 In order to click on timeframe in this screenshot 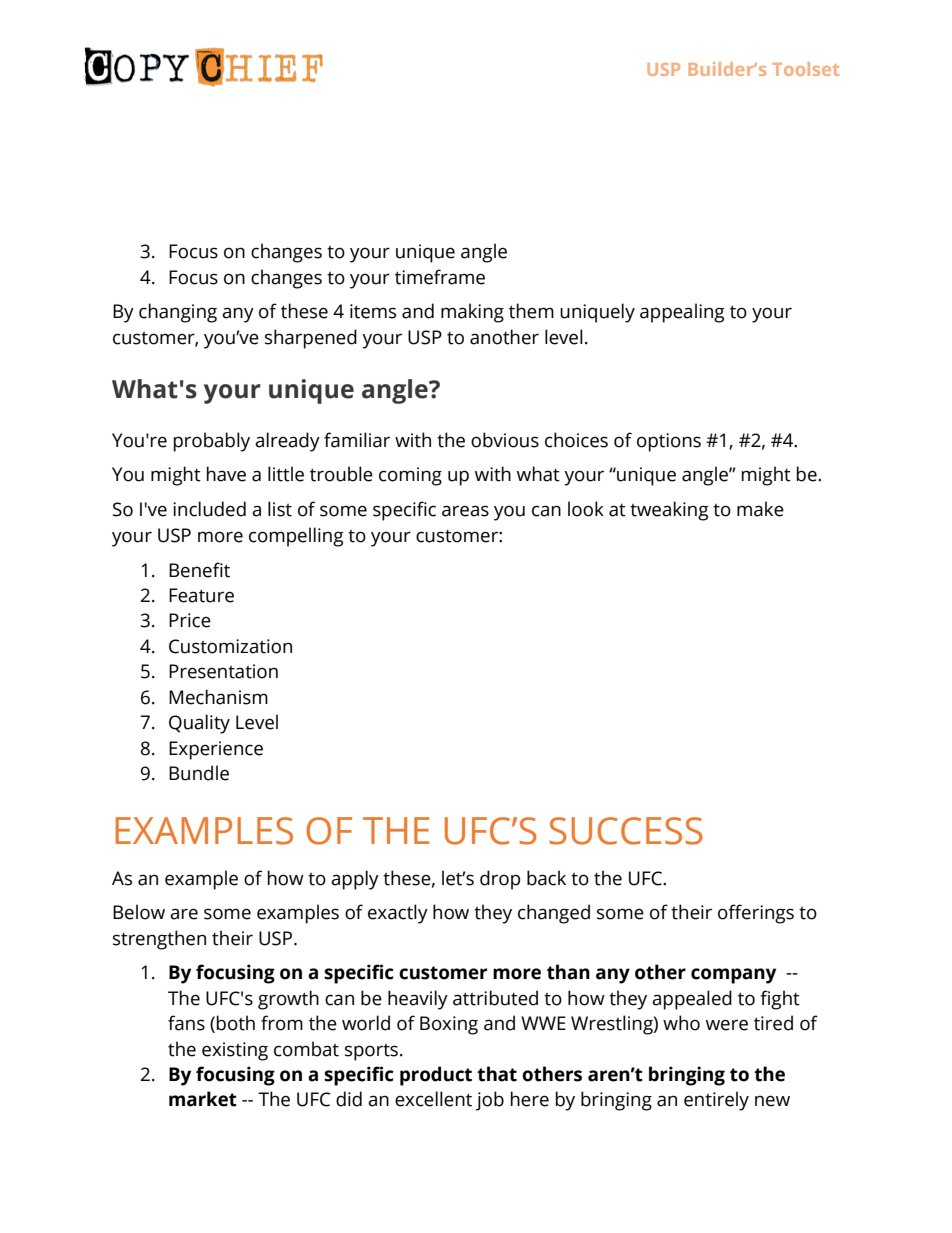, I will do `click(440, 277)`.
